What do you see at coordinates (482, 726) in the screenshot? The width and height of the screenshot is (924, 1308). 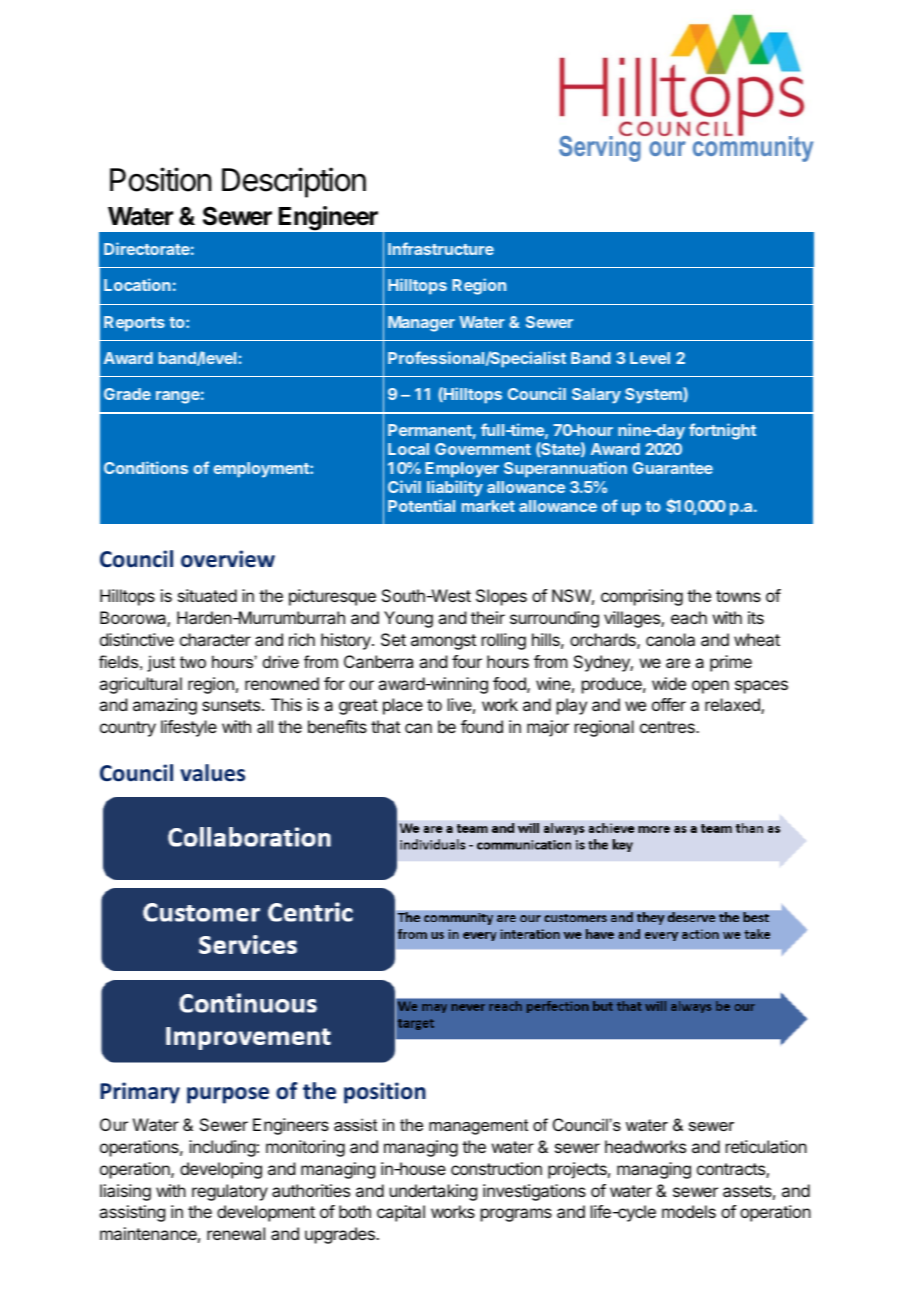 I see `found` at bounding box center [482, 726].
